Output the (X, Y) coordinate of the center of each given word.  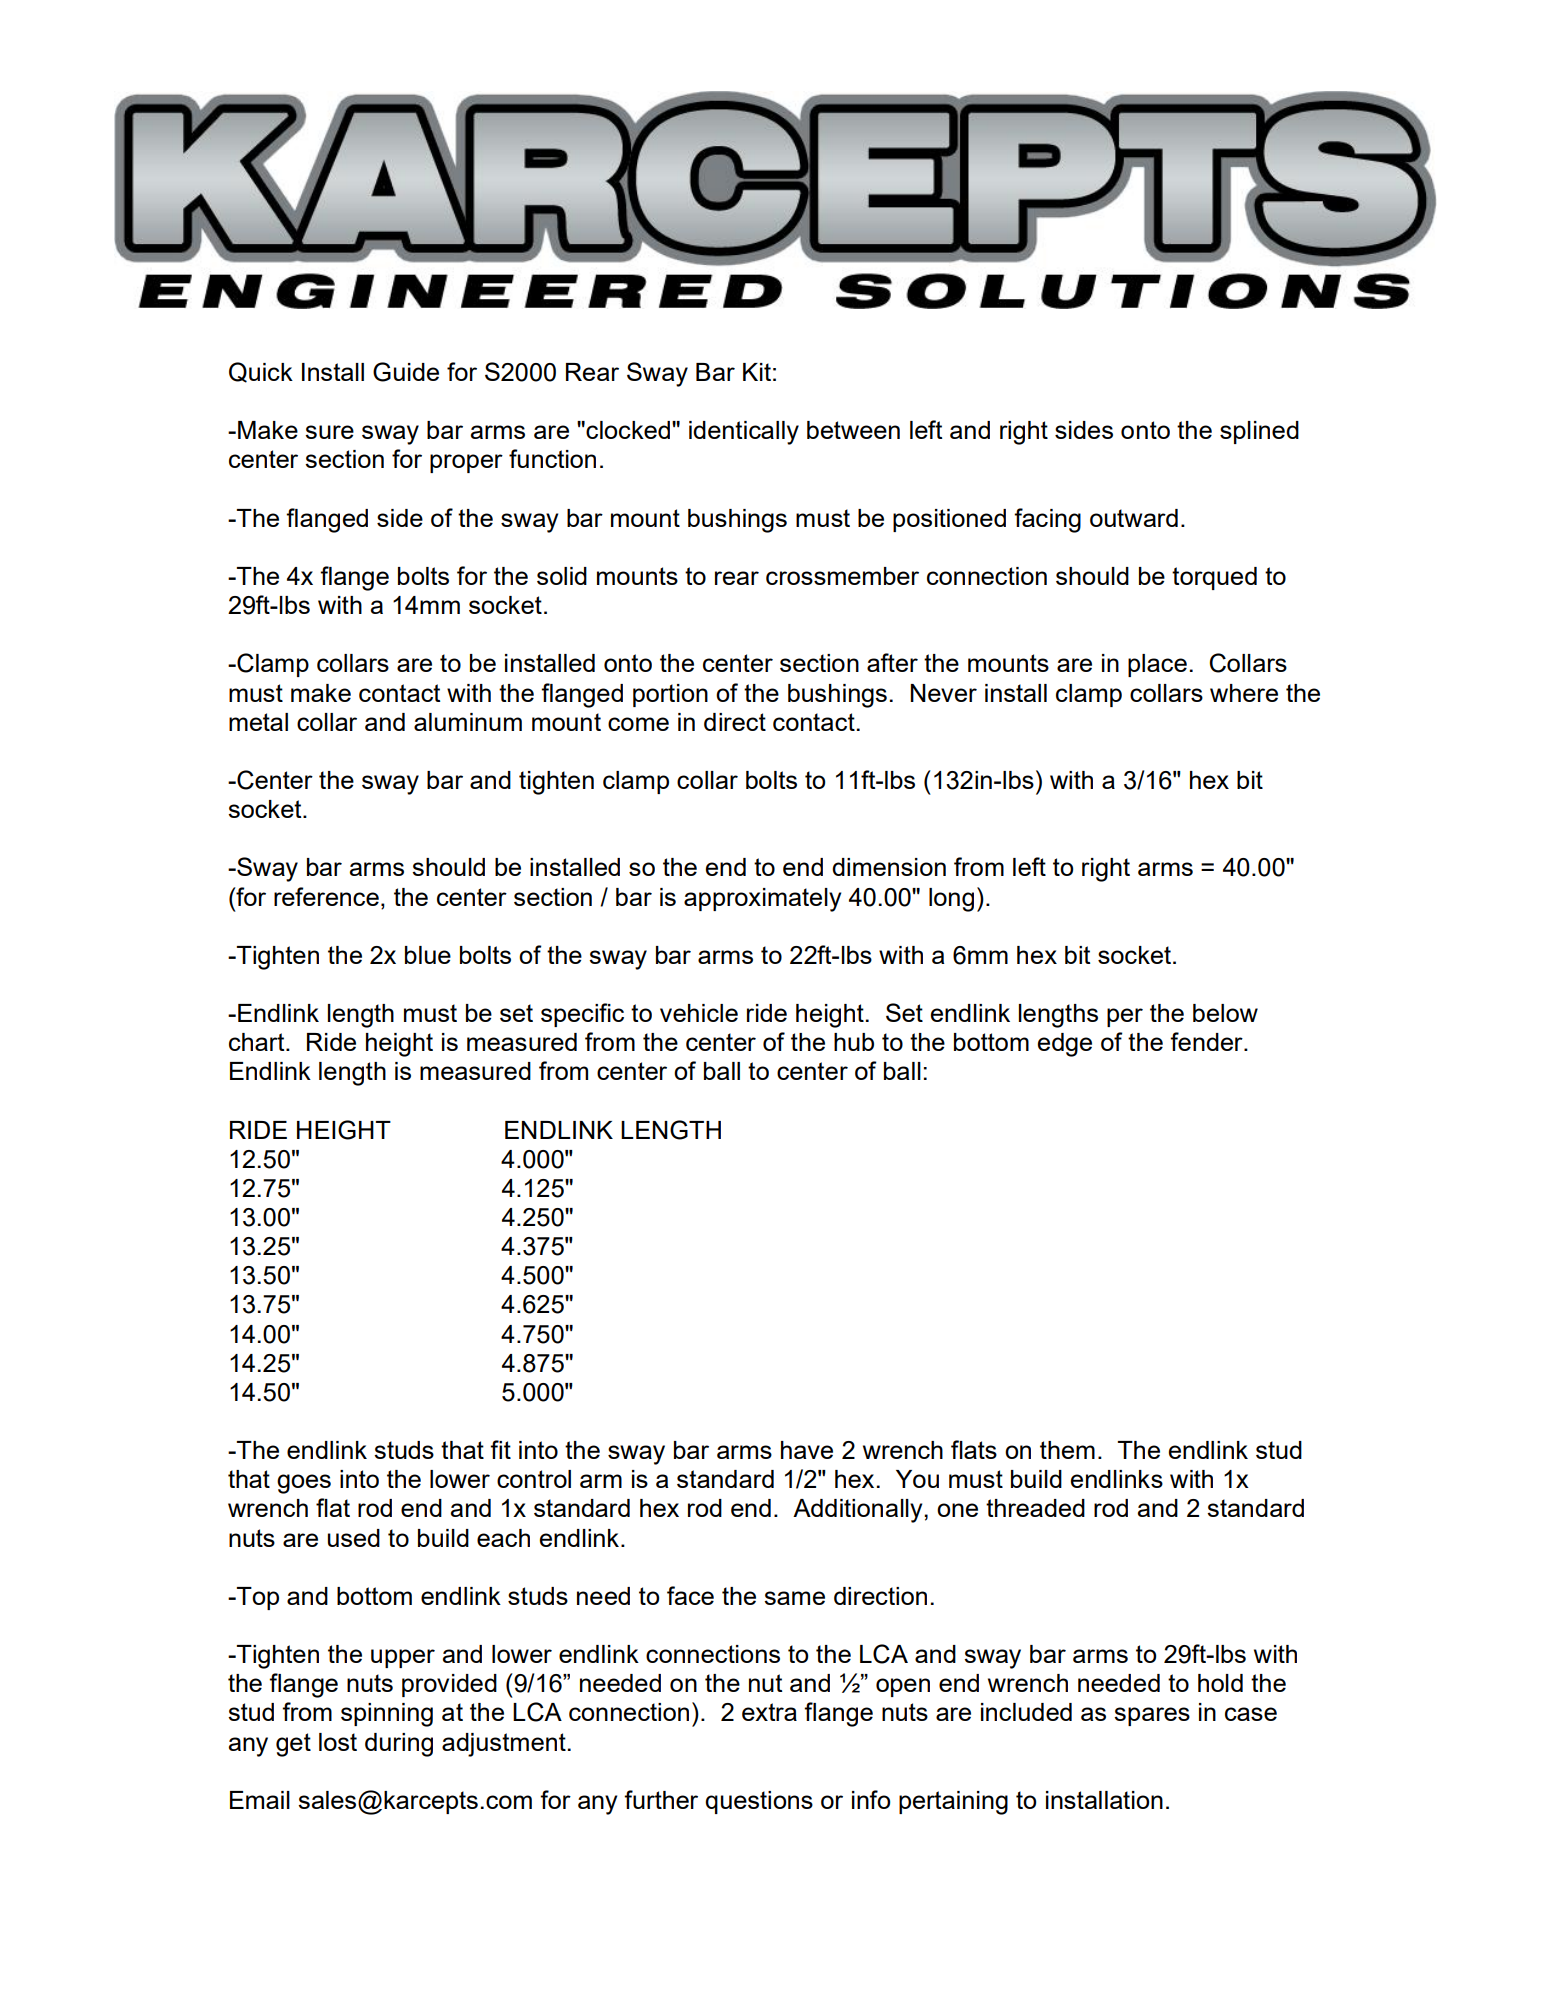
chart (258, 1042)
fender (1207, 1041)
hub (854, 1042)
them (1067, 1450)
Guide (406, 372)
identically (744, 433)
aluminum (468, 722)
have (807, 1450)
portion (670, 695)
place (1157, 665)
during (399, 1745)
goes (304, 1484)
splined (1259, 432)
